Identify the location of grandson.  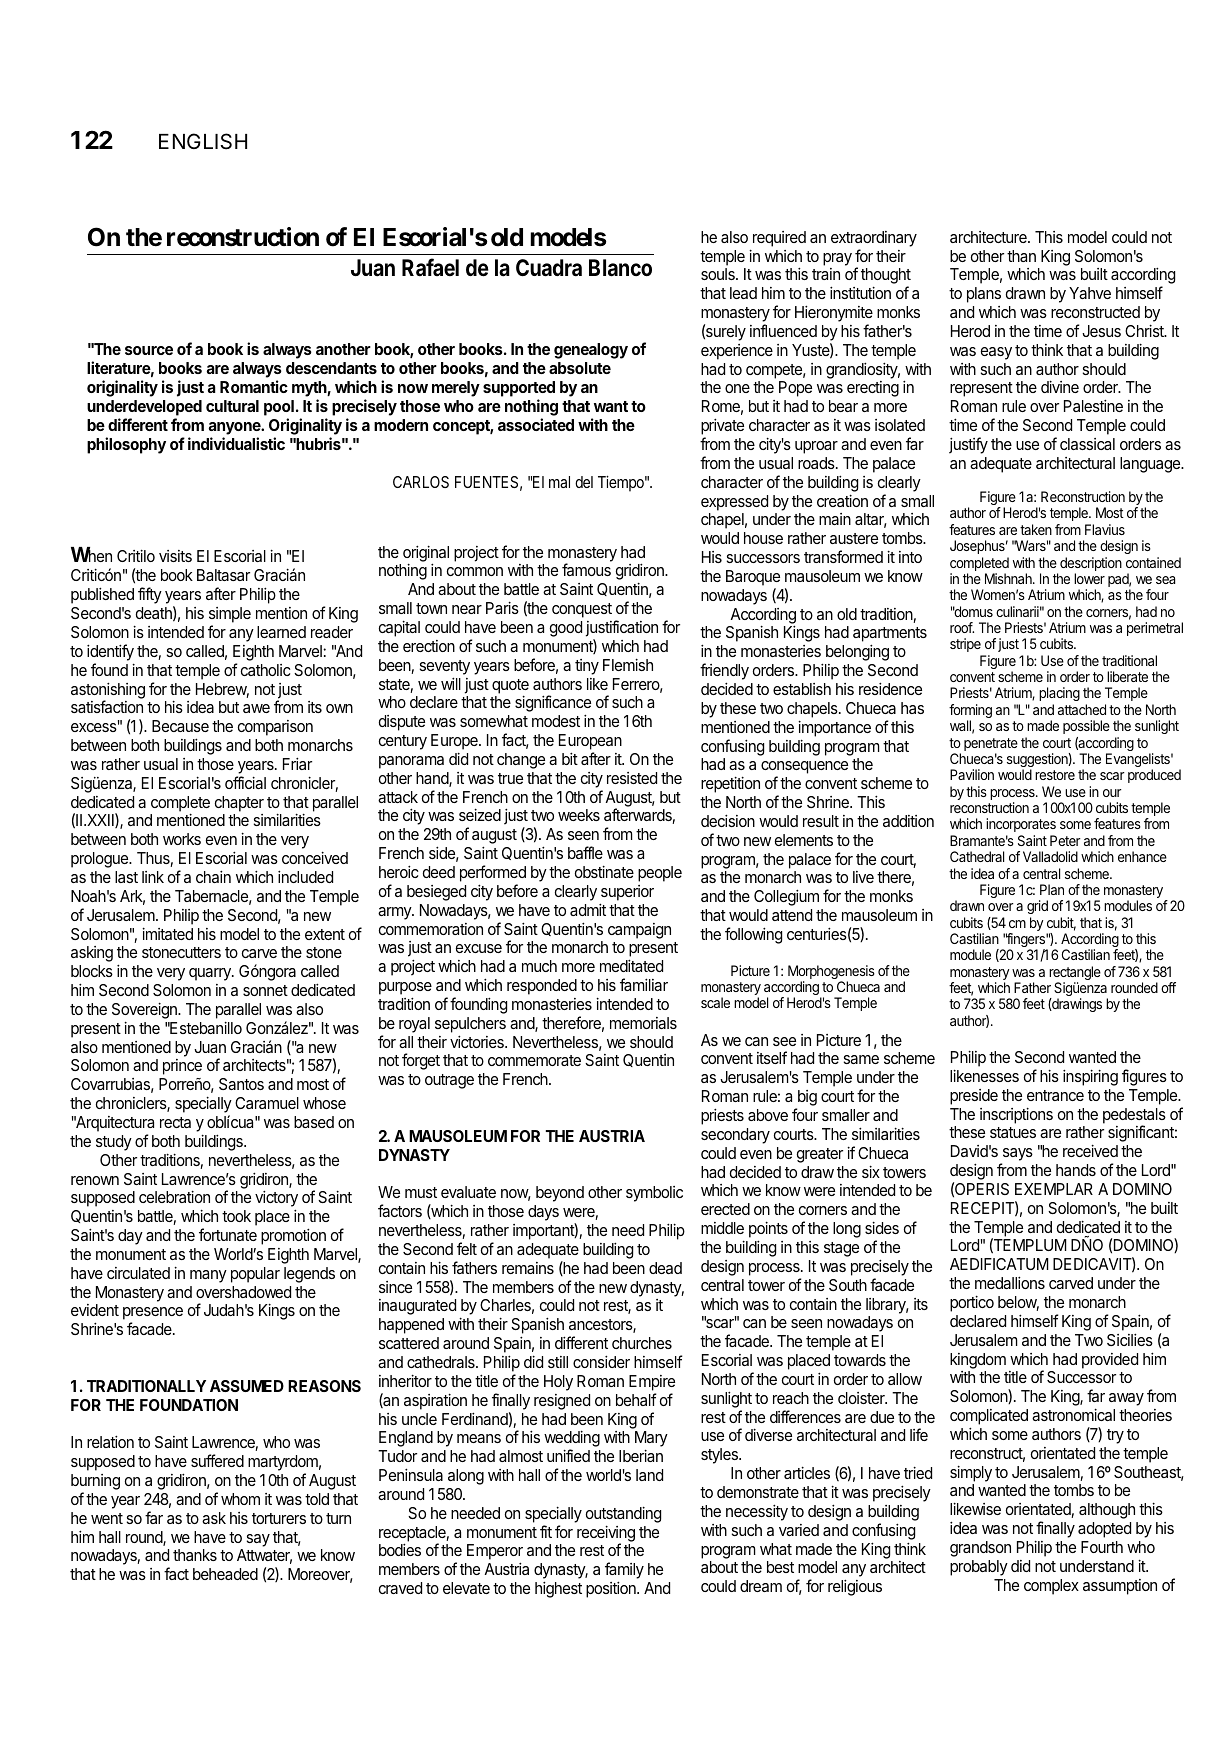
(980, 1549).
